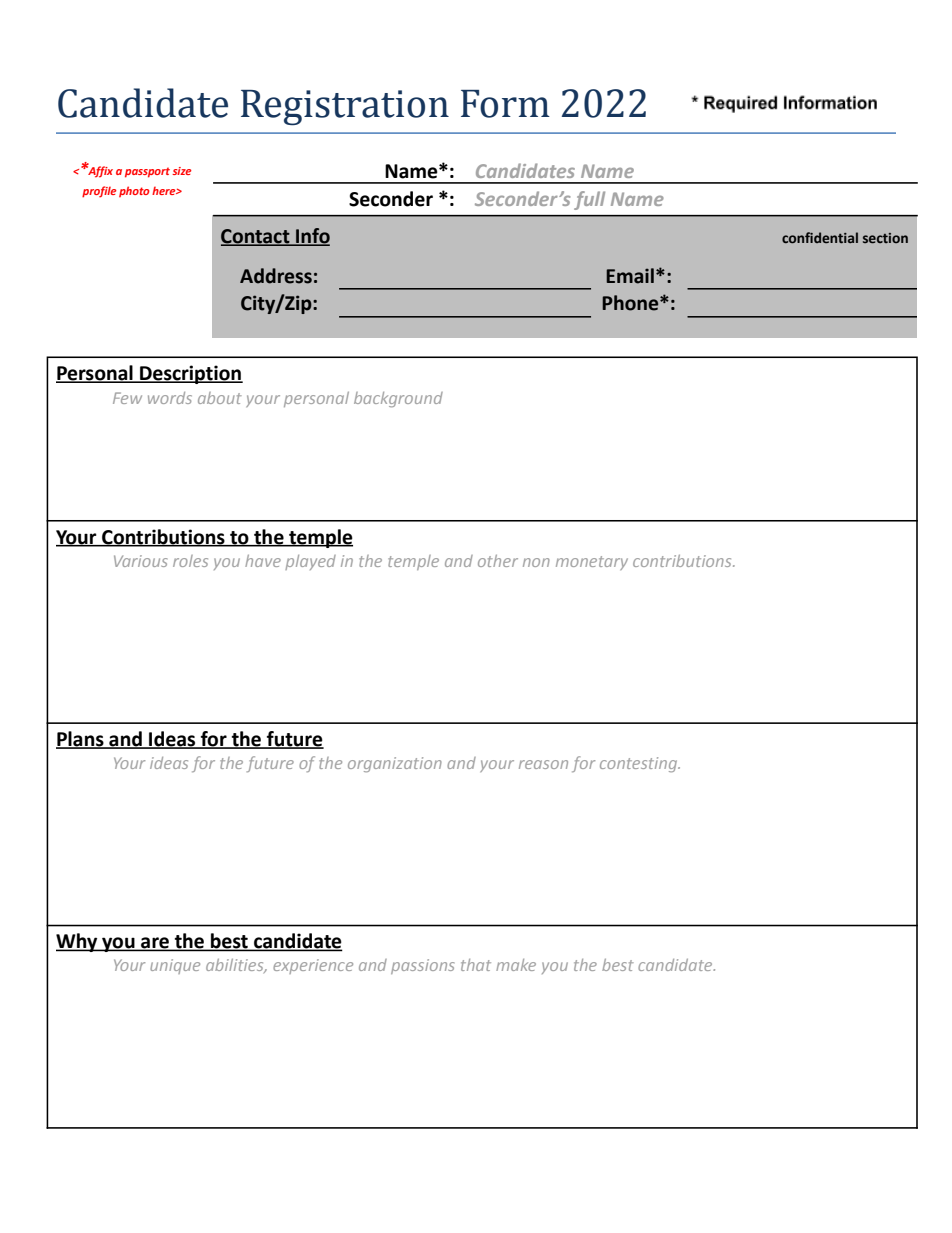 This document has width=952, height=1233. What do you see at coordinates (170, 398) in the document?
I see `words` at bounding box center [170, 398].
